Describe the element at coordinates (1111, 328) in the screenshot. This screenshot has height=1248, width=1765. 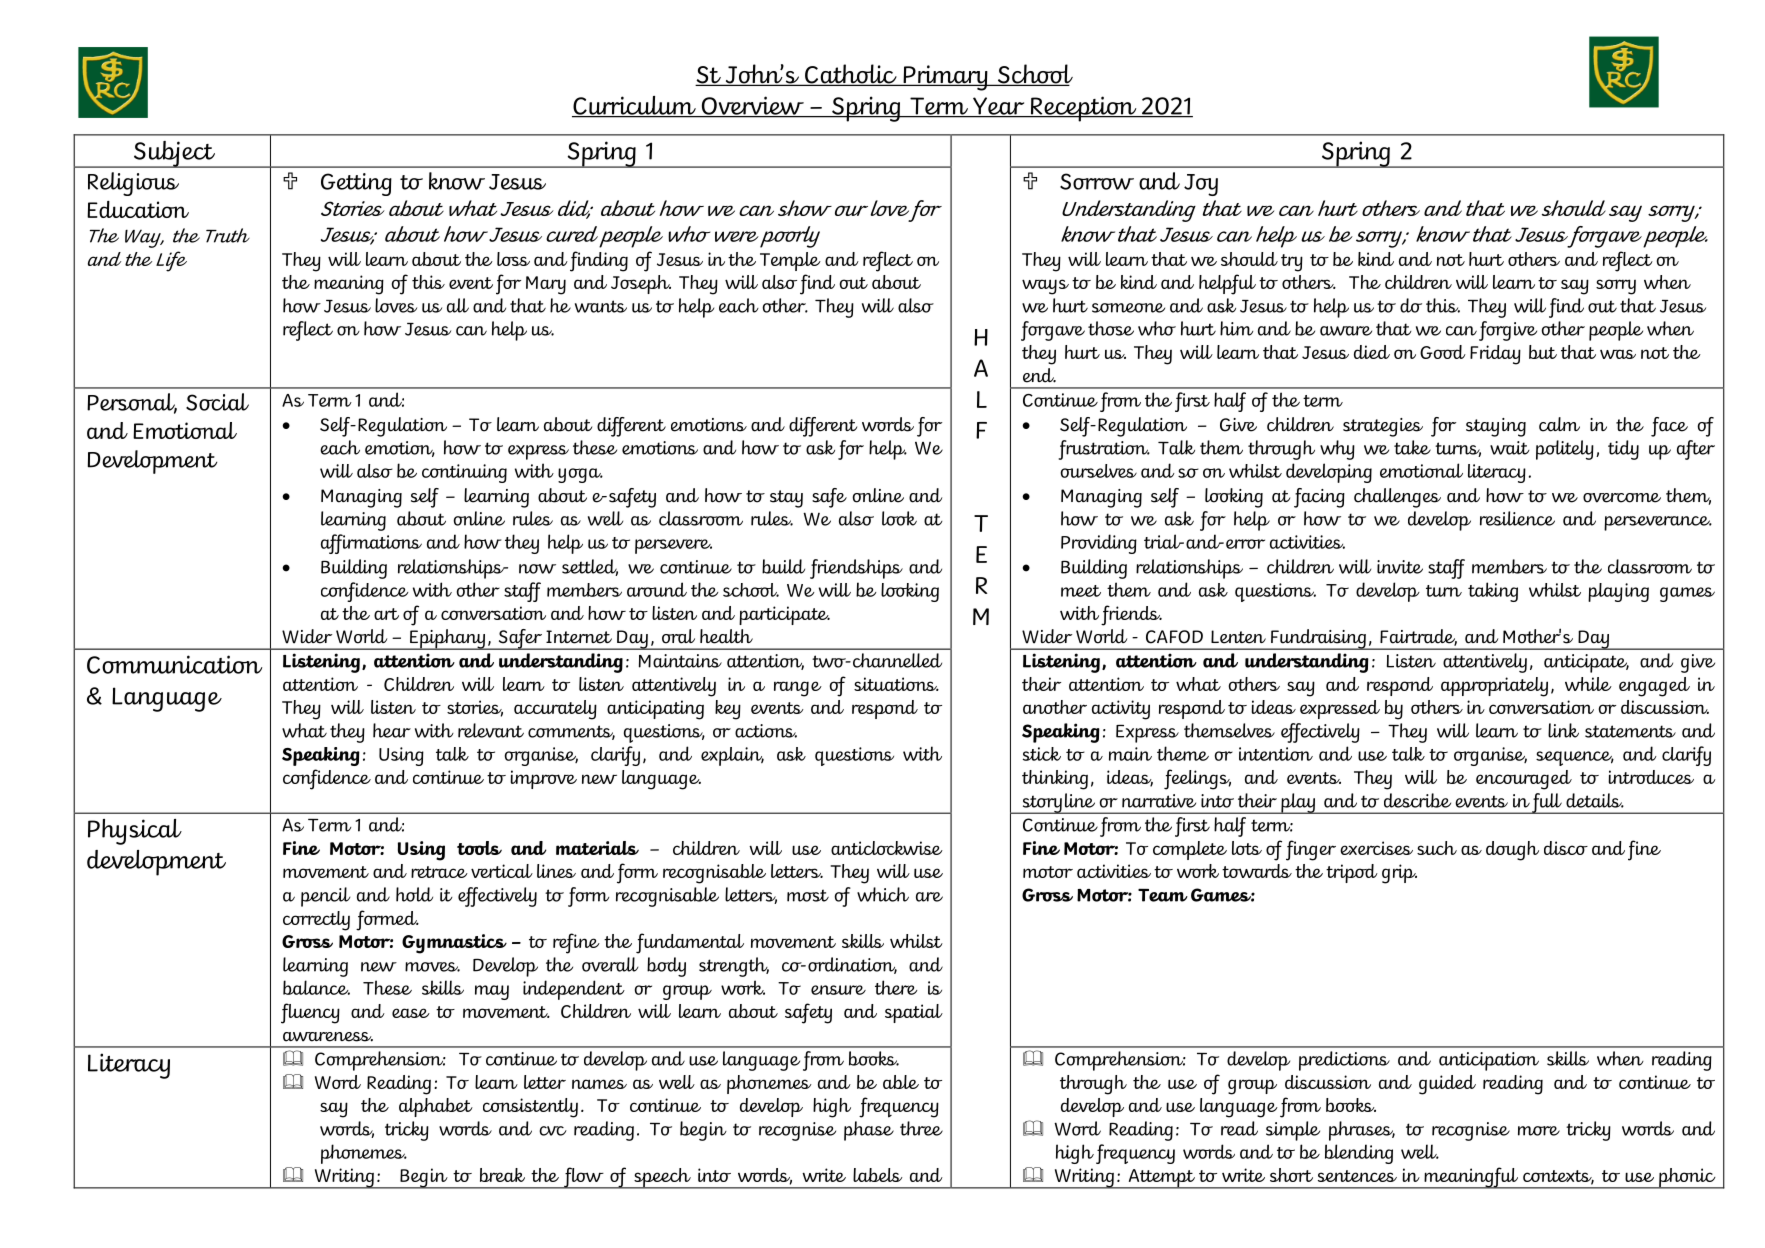
I see `those` at that location.
